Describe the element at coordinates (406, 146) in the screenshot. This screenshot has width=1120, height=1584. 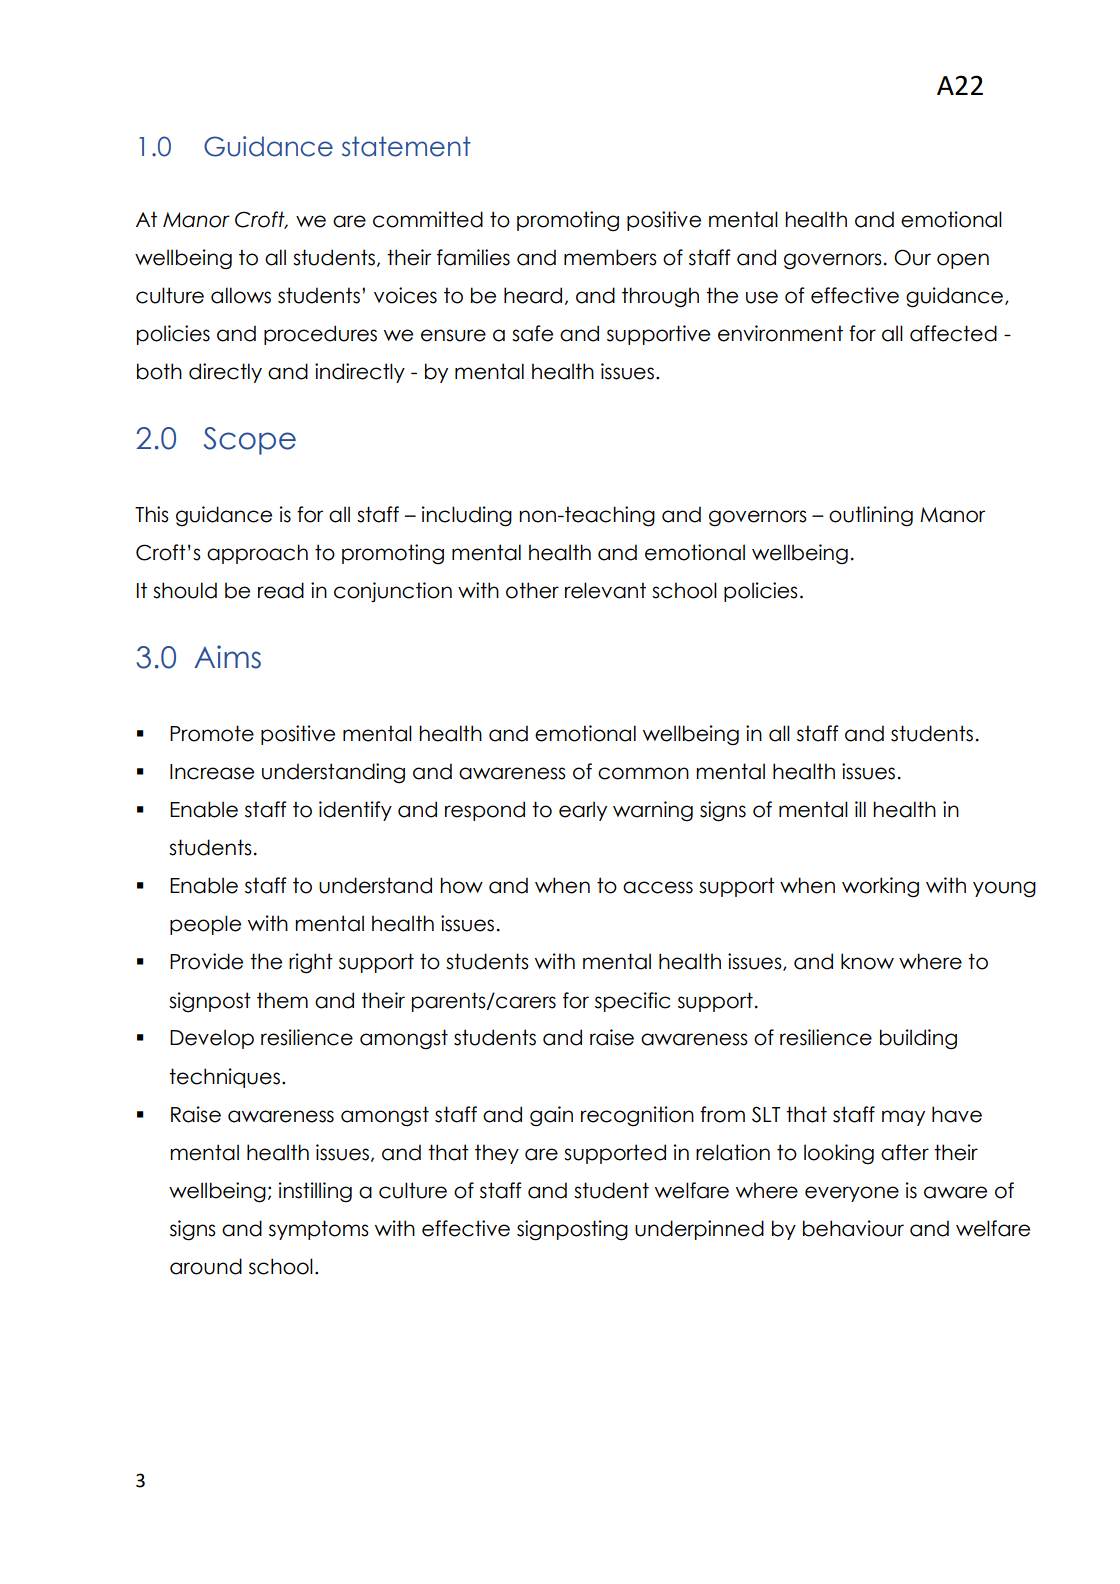
I see `statement` at that location.
